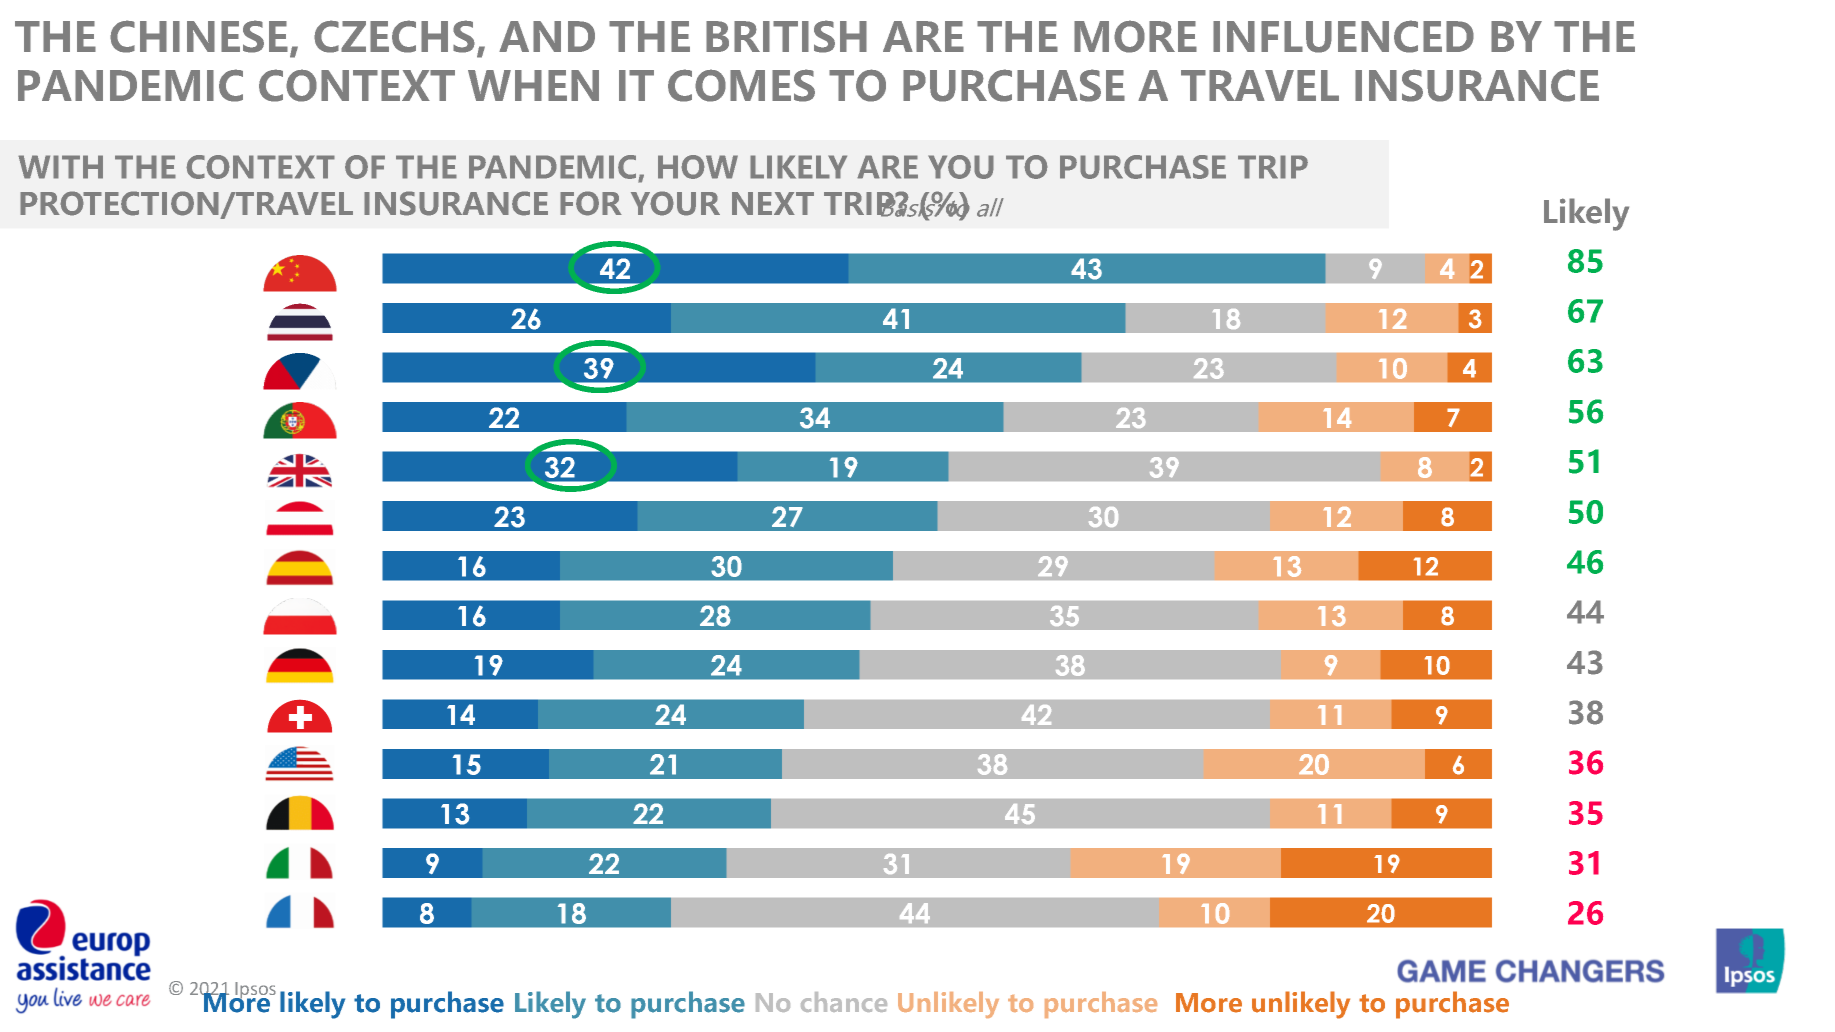  What do you see at coordinates (773, 203) in the page?
I see `NEXT` at bounding box center [773, 203].
